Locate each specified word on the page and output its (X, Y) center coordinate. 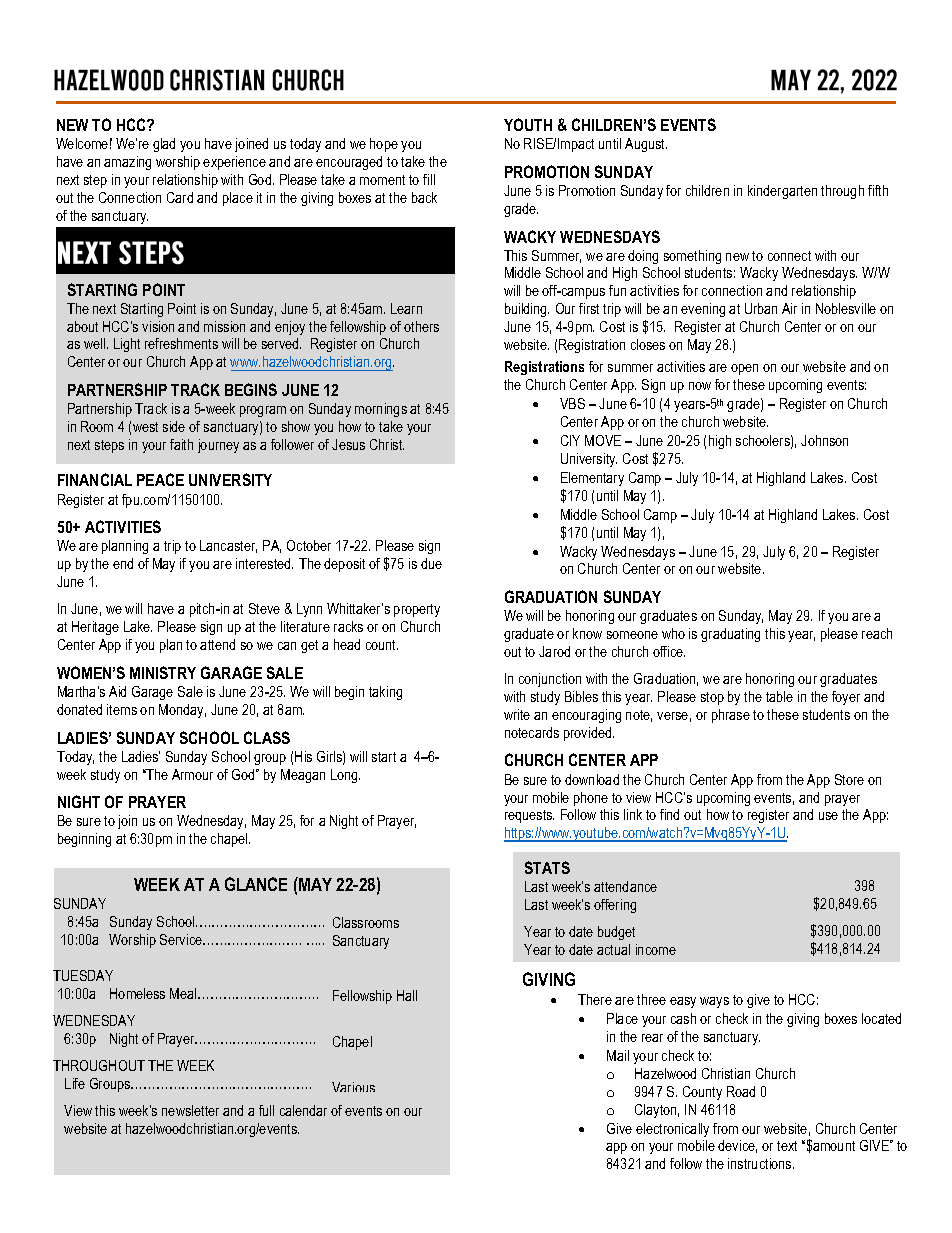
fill (429, 179)
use (828, 816)
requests (529, 816)
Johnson (824, 440)
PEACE (160, 479)
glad (164, 145)
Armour (192, 774)
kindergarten (782, 192)
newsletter (190, 1110)
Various (353, 1087)
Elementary (592, 479)
